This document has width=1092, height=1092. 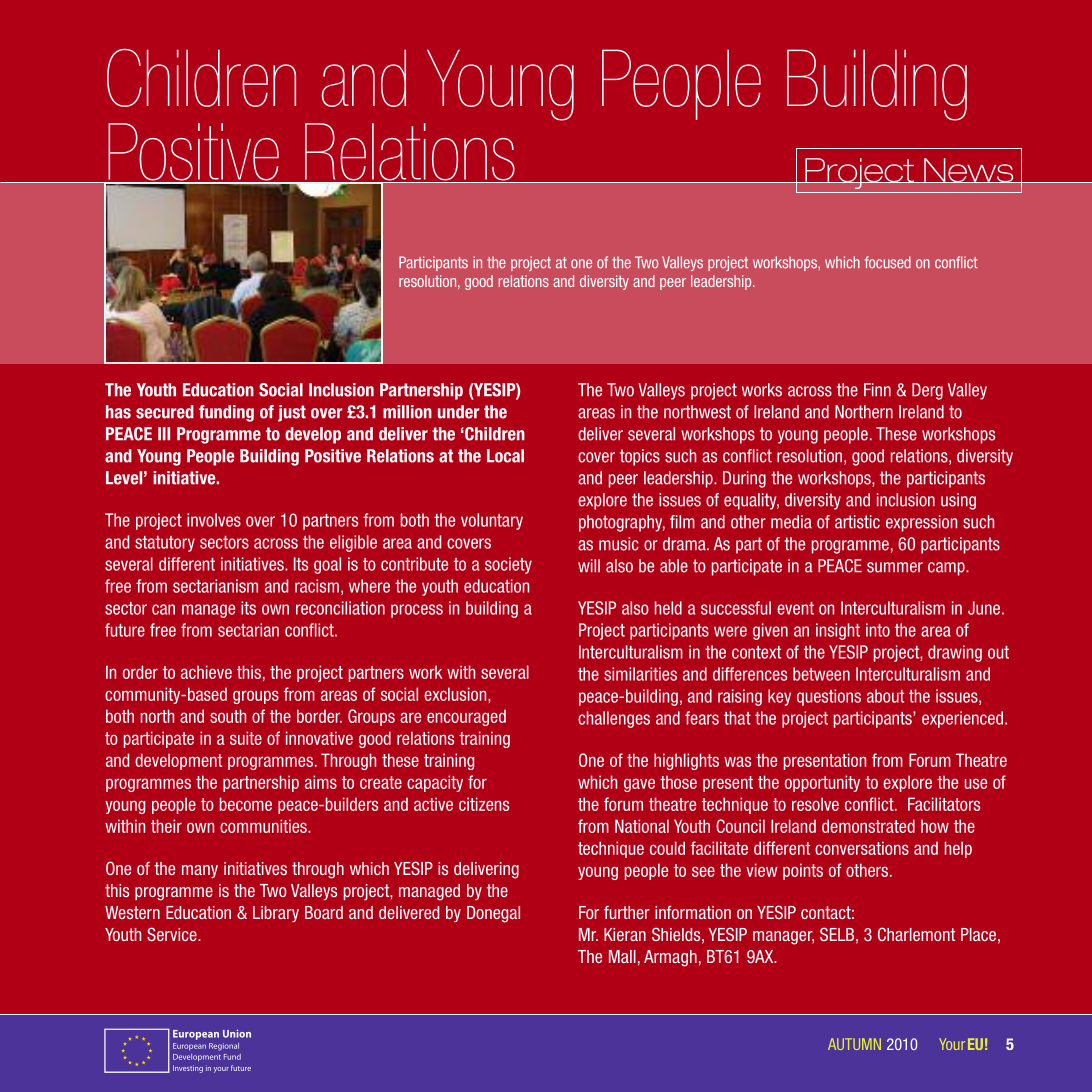 What do you see at coordinates (622, 956) in the document?
I see `Mall` at bounding box center [622, 956].
